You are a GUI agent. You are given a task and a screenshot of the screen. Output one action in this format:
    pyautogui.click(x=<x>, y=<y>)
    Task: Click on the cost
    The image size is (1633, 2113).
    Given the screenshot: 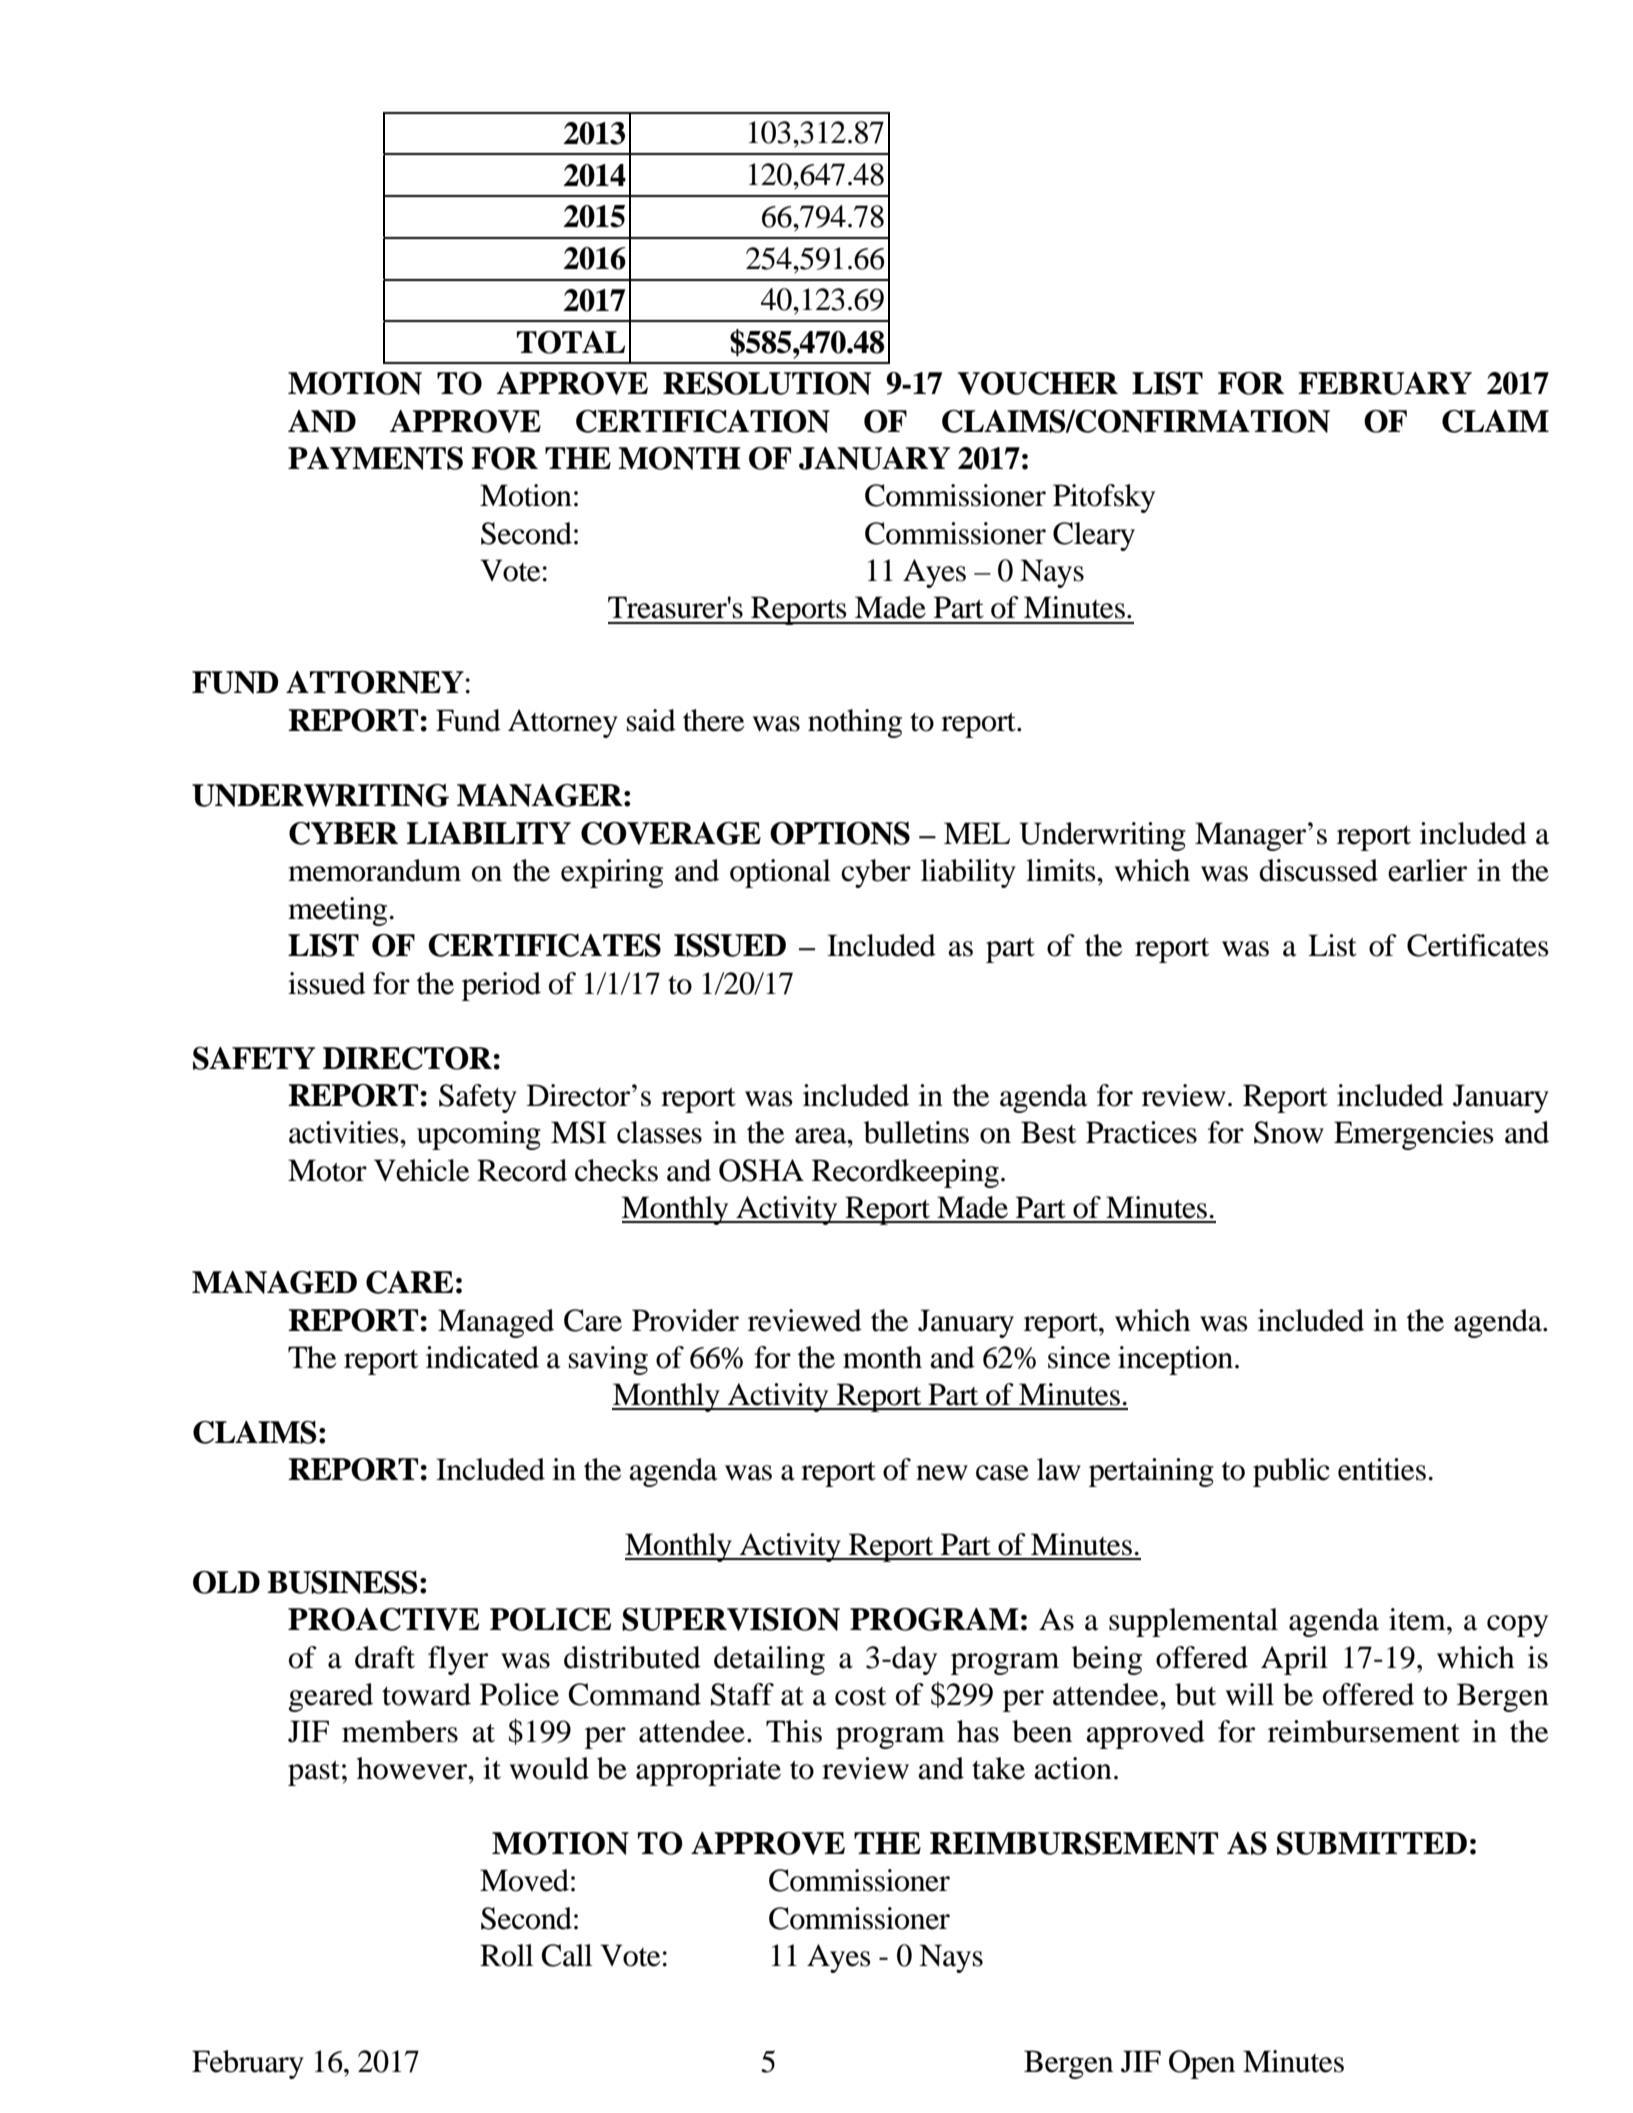 What is the action you would take?
    pyautogui.click(x=860, y=1696)
